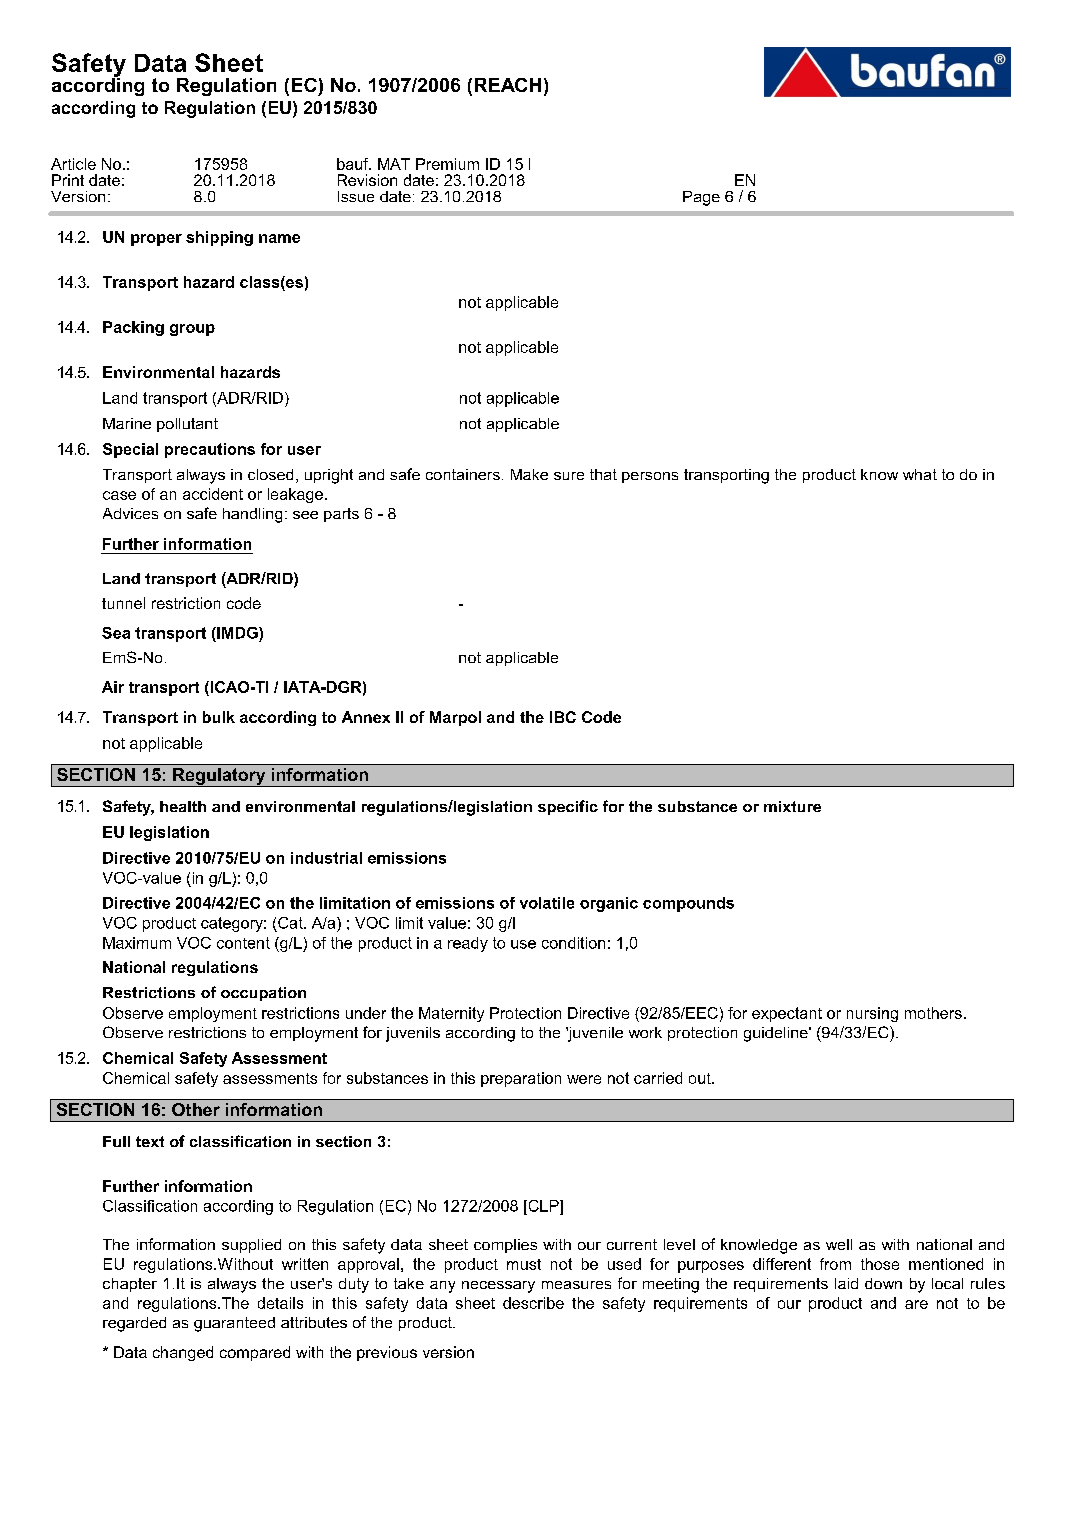 Image resolution: width=1072 pixels, height=1516 pixels. Describe the element at coordinates (134, 1324) in the document. I see `regarded` at that location.
